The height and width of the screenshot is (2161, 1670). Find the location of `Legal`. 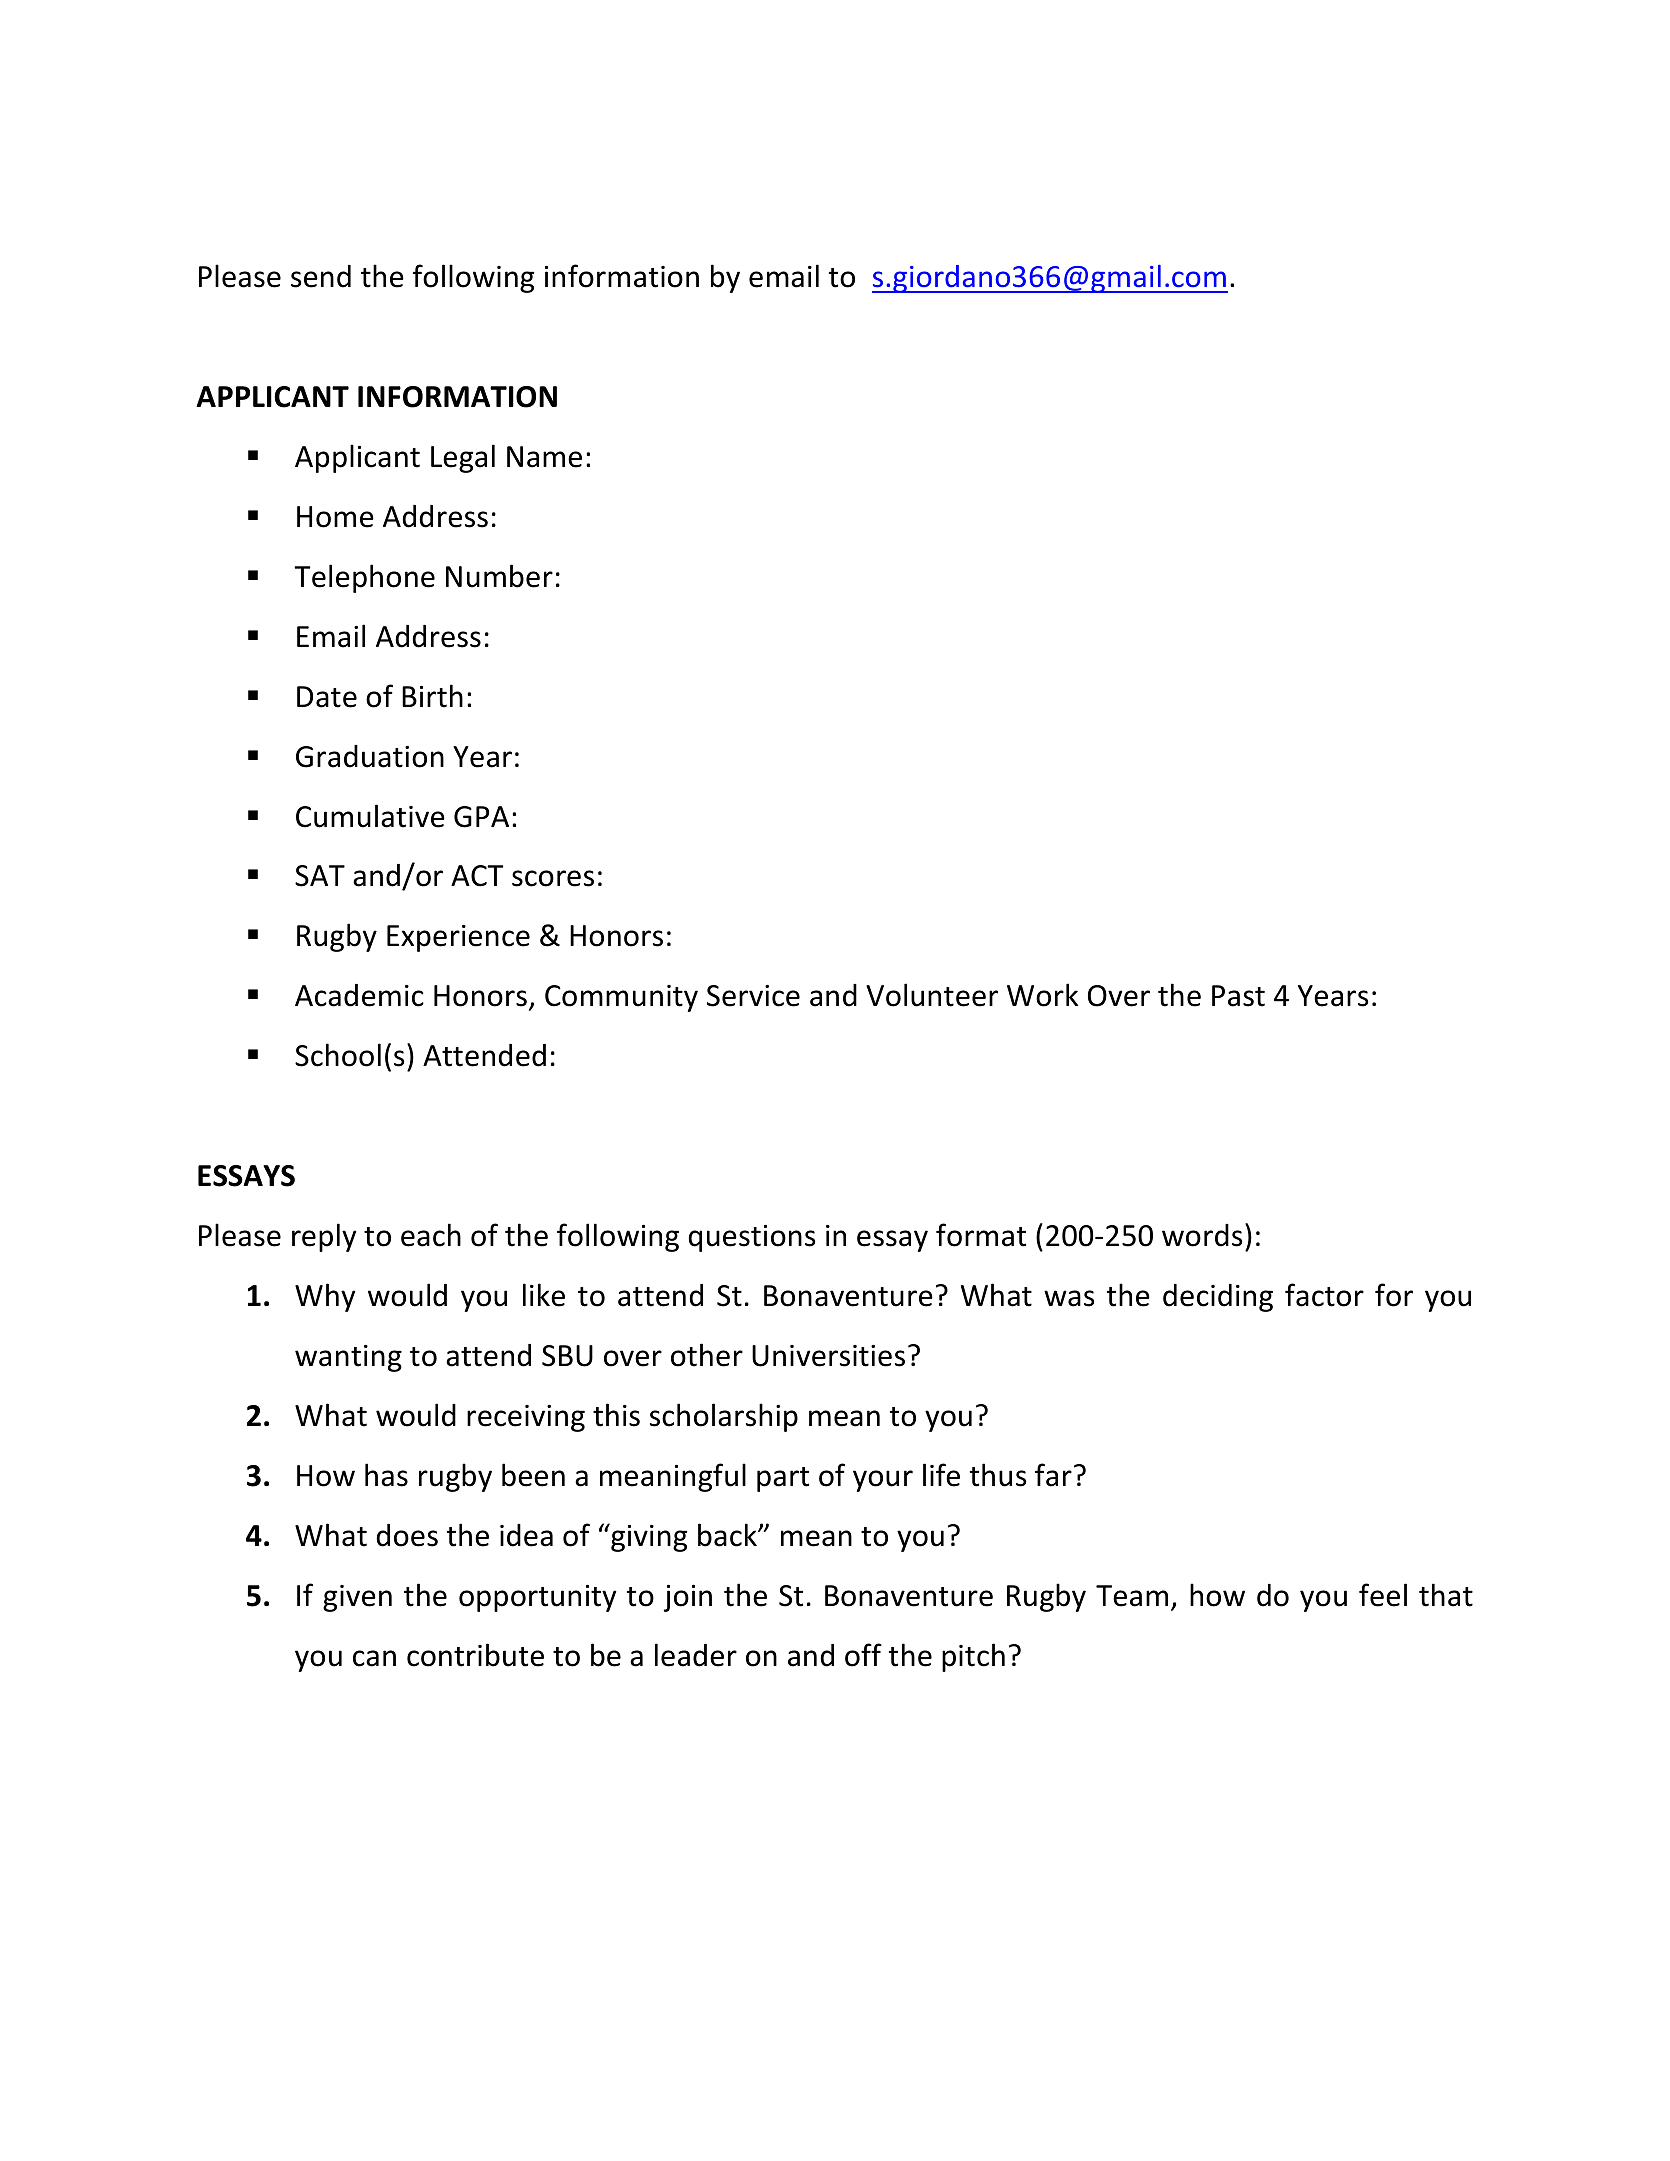

Legal is located at coordinates (463, 458).
